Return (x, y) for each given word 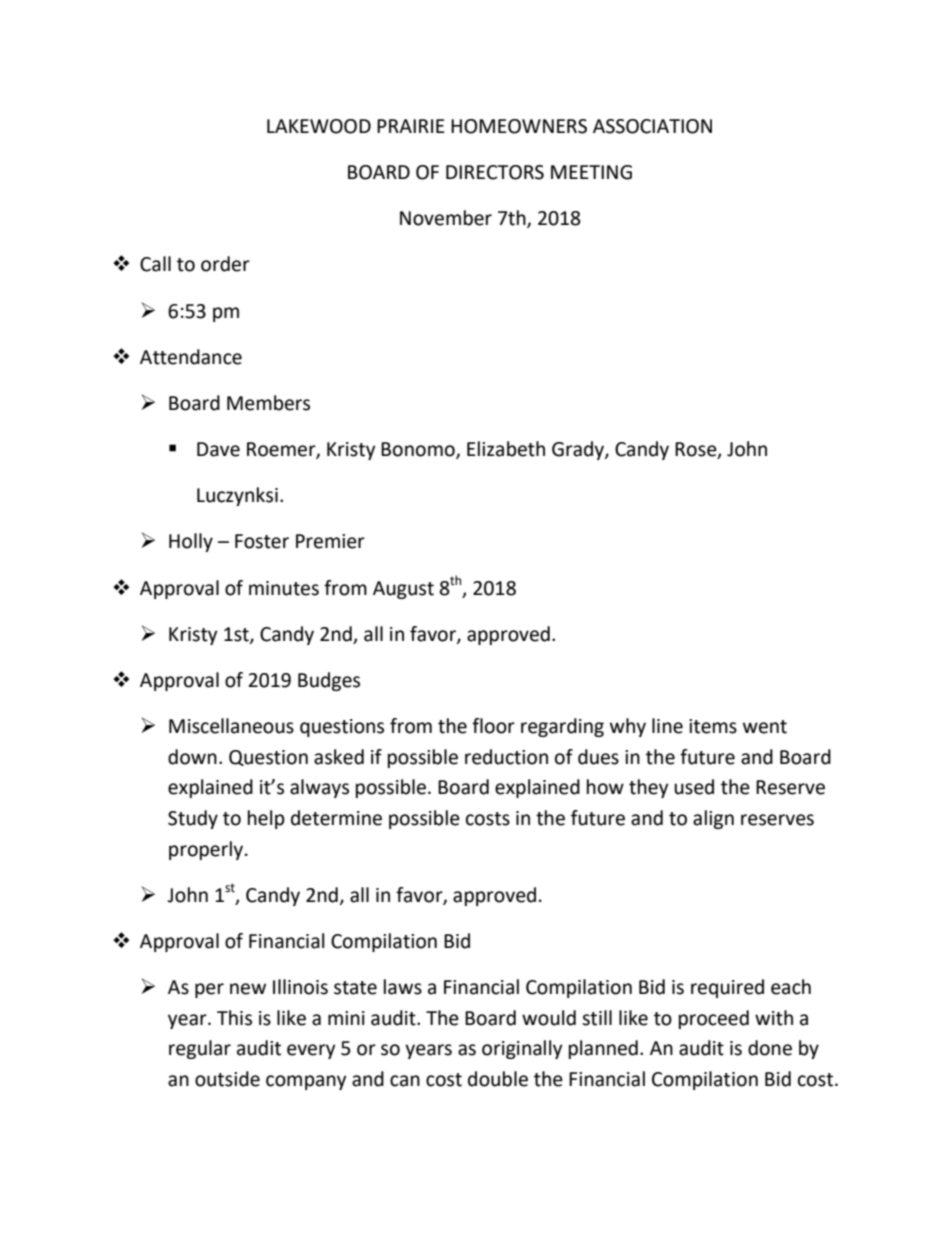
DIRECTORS (495, 172)
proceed (714, 1019)
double (498, 1079)
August (403, 590)
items (713, 726)
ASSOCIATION (652, 126)
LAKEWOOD (319, 126)
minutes (284, 588)
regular (200, 1049)
